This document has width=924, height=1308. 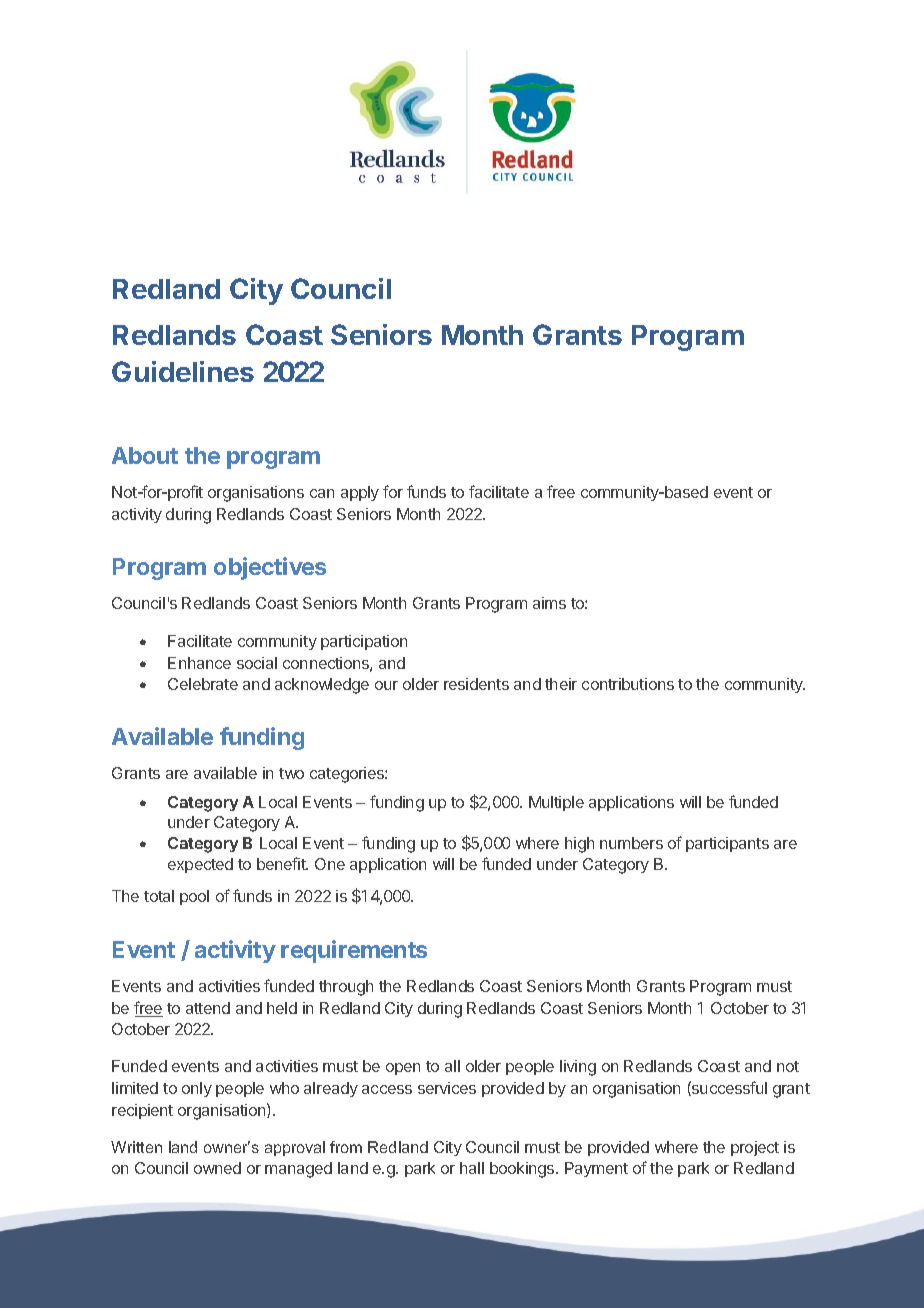 What do you see at coordinates (472, 1168) in the document?
I see `hall` at bounding box center [472, 1168].
